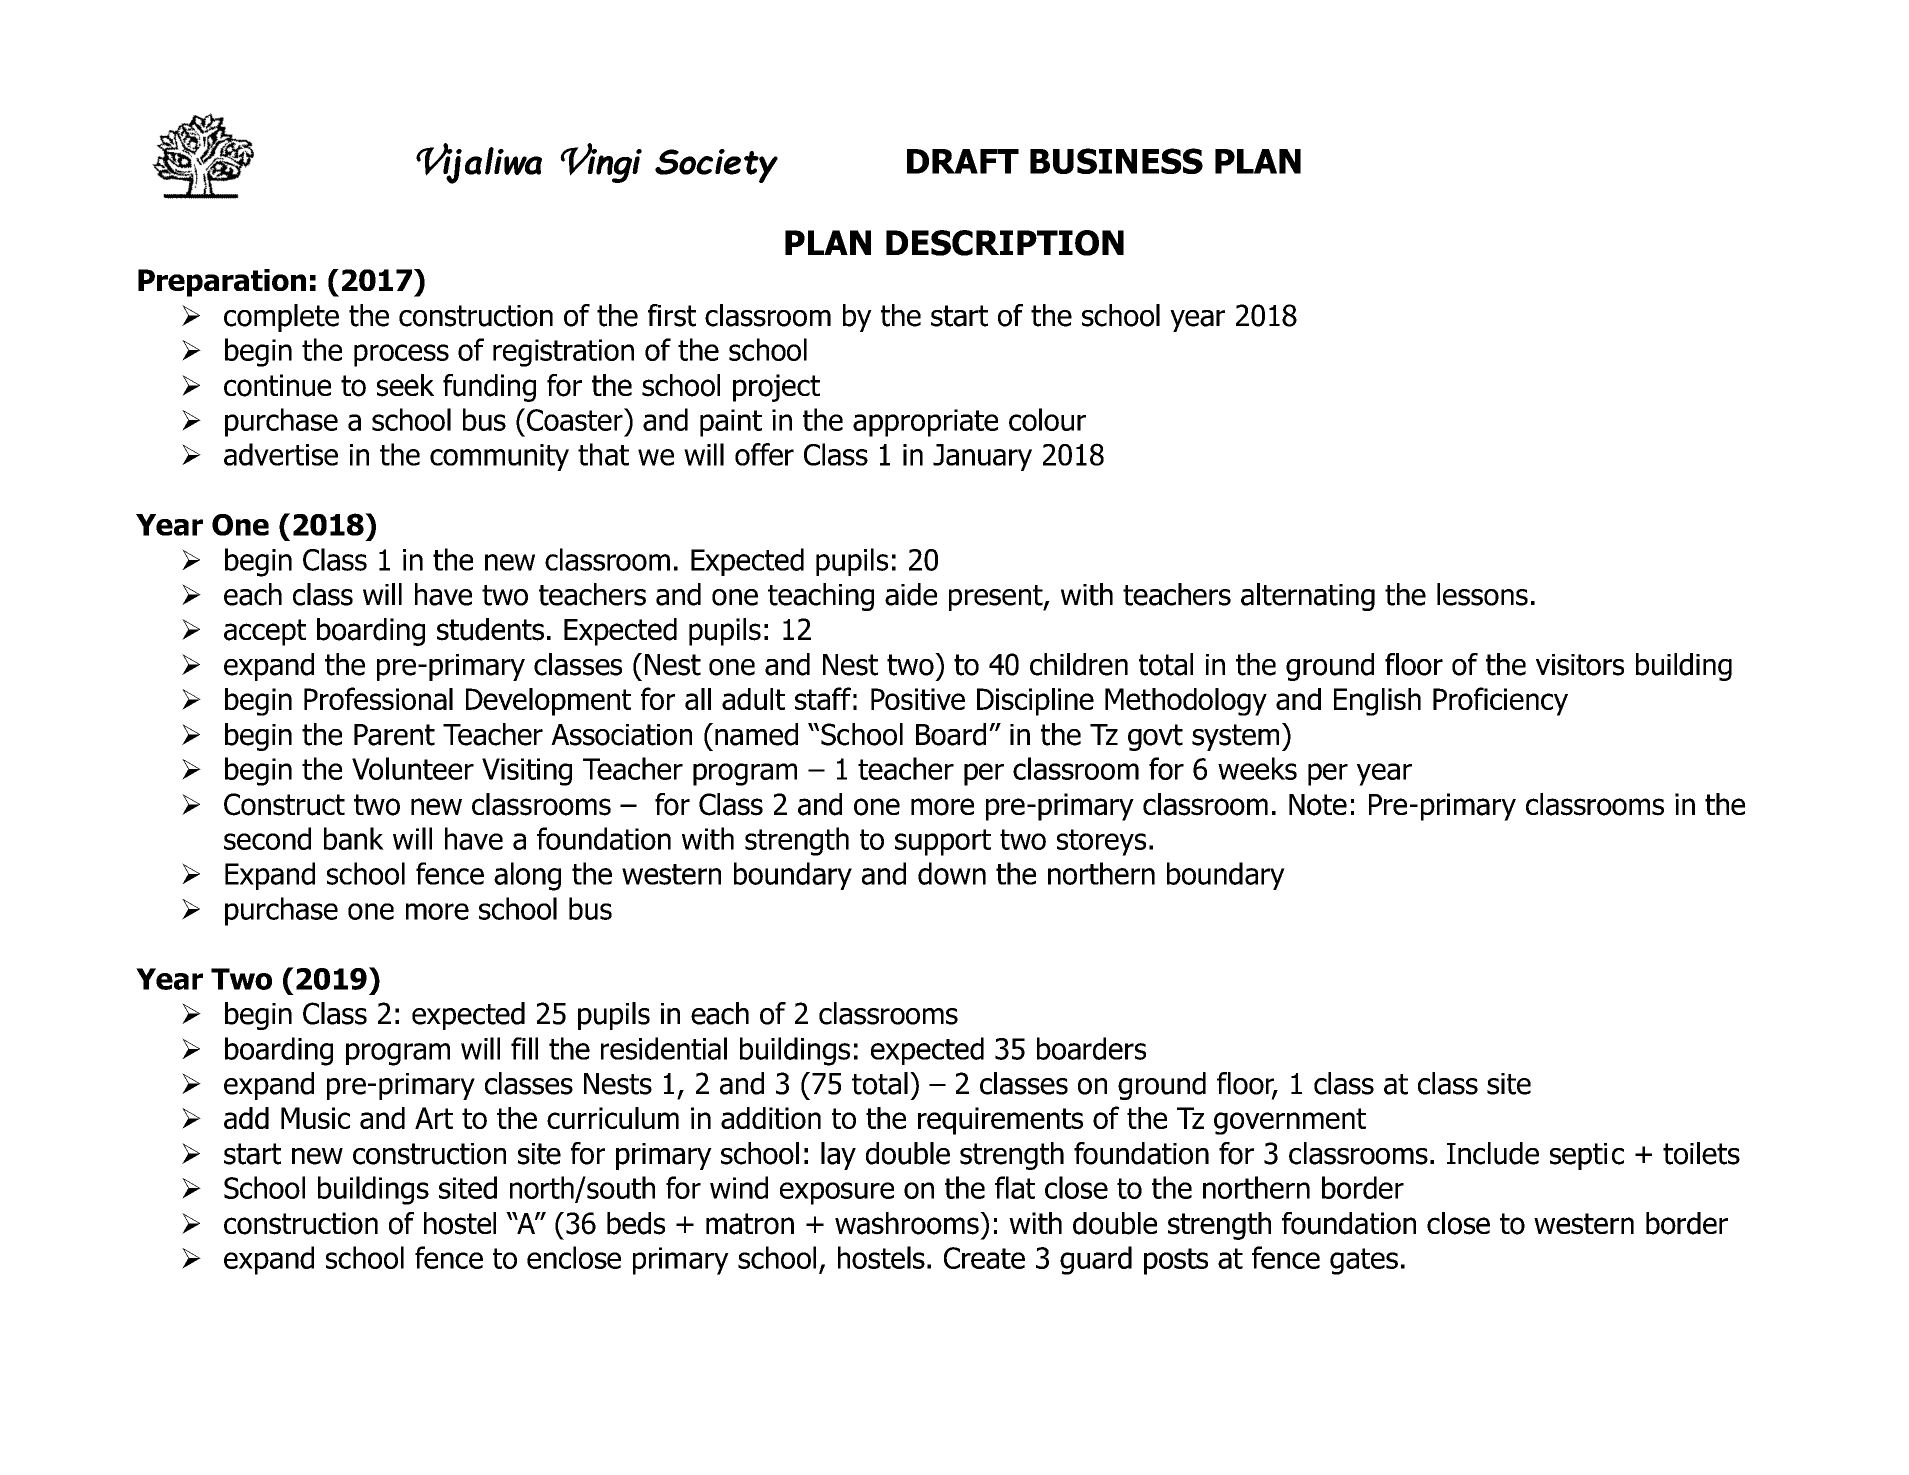  I want to click on support, so click(943, 842).
